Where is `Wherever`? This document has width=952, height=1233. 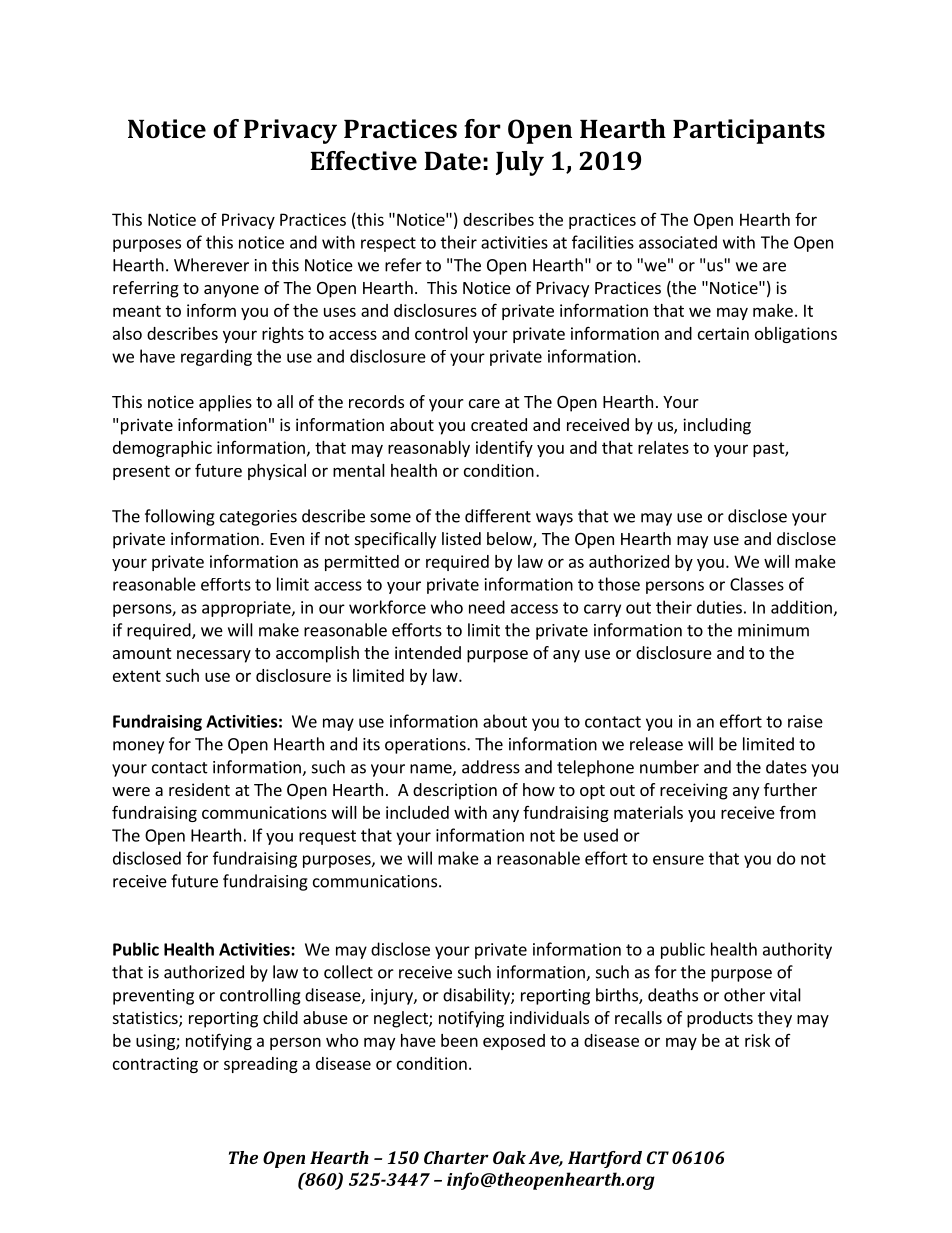
Wherever is located at coordinates (211, 265).
